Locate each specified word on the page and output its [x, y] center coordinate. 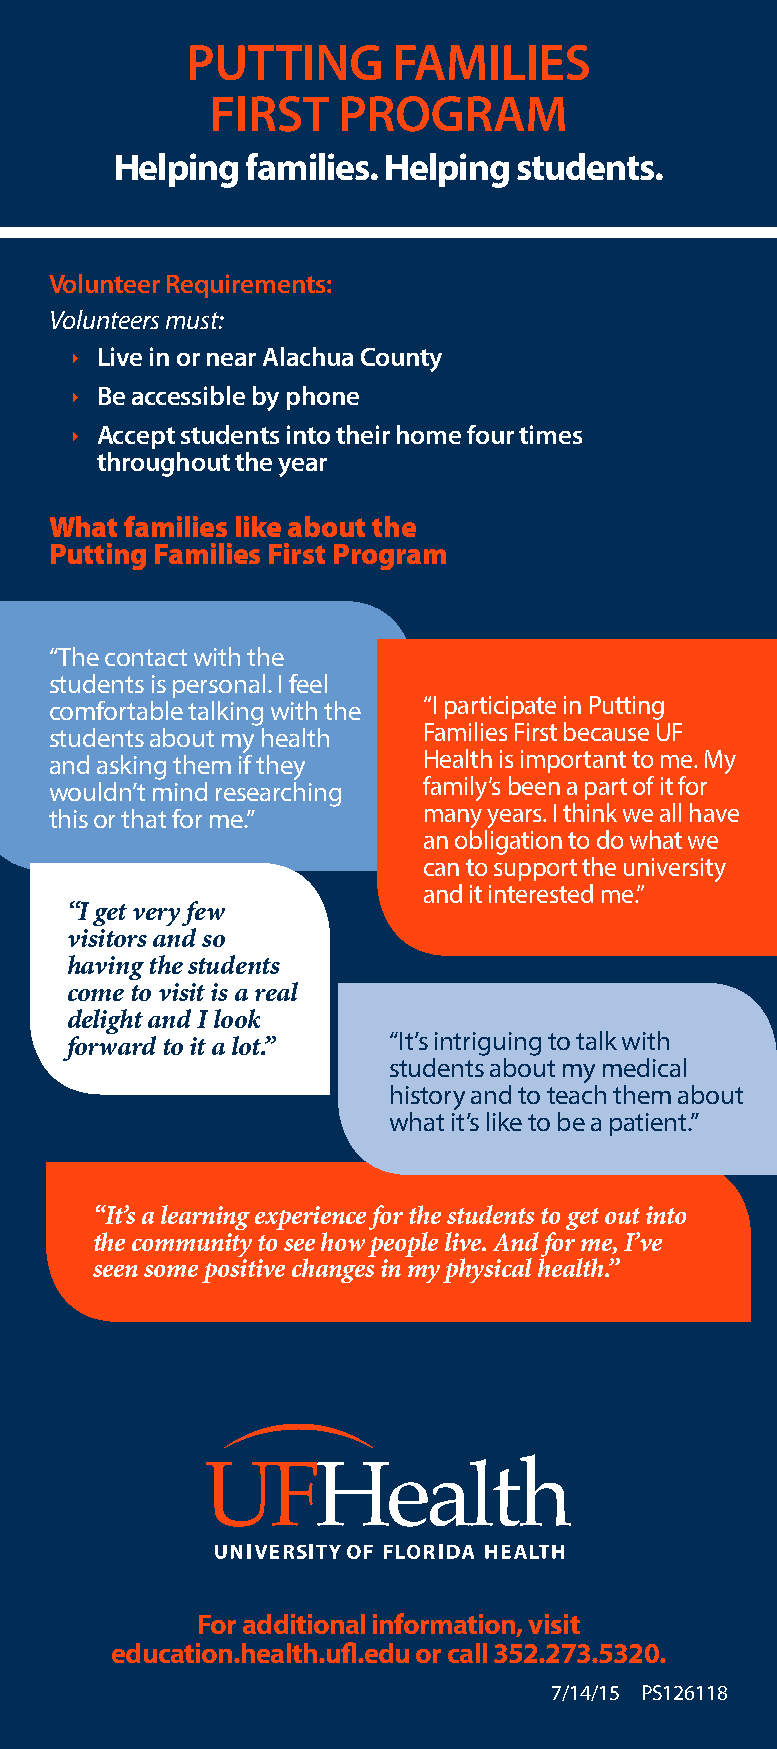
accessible [188, 395]
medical [644, 1067]
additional [304, 1624]
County [401, 360]
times [550, 434]
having [106, 967]
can [441, 869]
